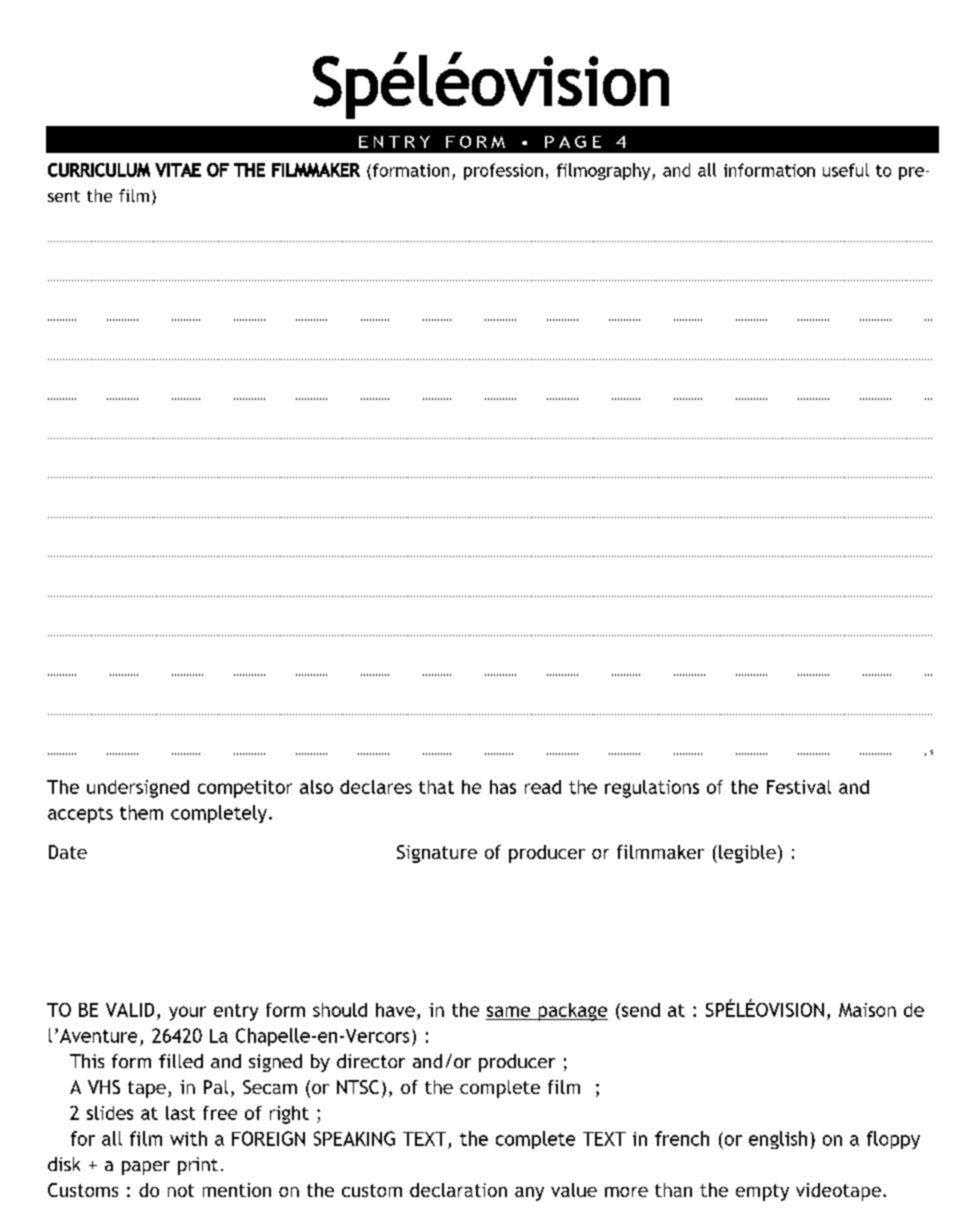 Image resolution: width=957 pixels, height=1232 pixels. What do you see at coordinates (503, 171) in the screenshot?
I see `profession` at bounding box center [503, 171].
